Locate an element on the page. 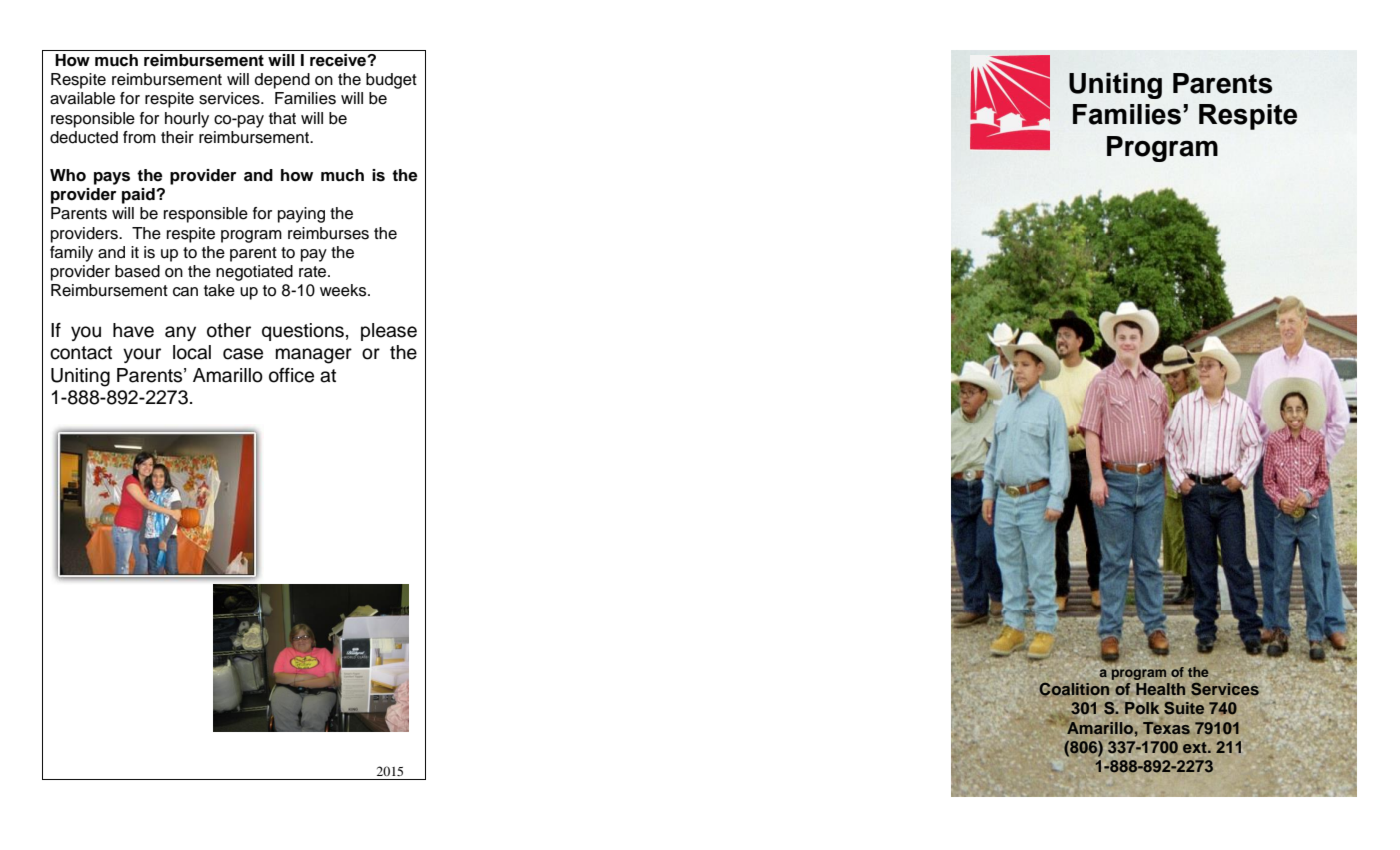 The width and height of the page is (1400, 850). Polk is located at coordinates (1141, 708).
